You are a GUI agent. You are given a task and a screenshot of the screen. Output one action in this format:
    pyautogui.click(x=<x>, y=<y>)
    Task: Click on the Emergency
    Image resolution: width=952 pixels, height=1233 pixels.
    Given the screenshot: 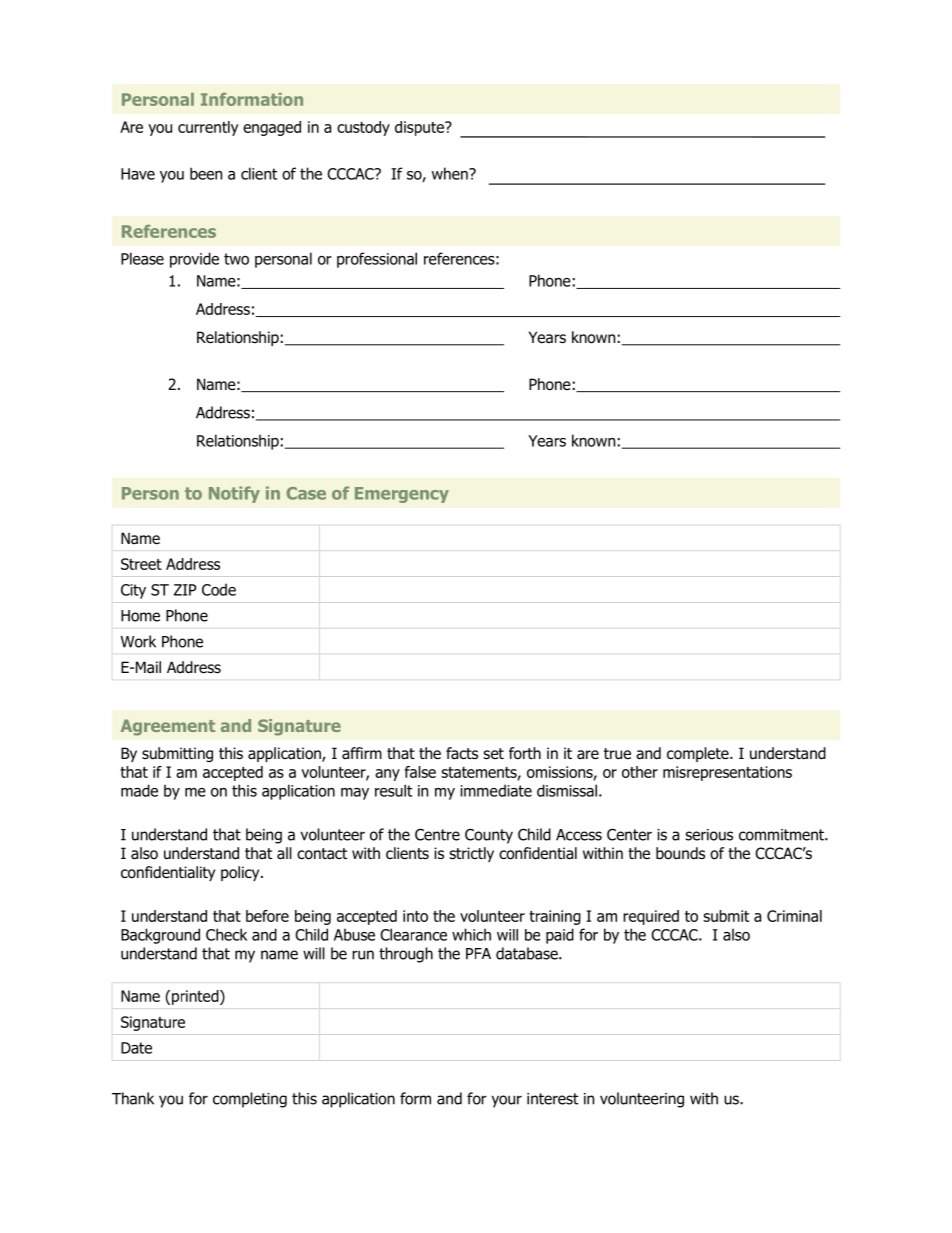 What is the action you would take?
    pyautogui.click(x=402, y=495)
